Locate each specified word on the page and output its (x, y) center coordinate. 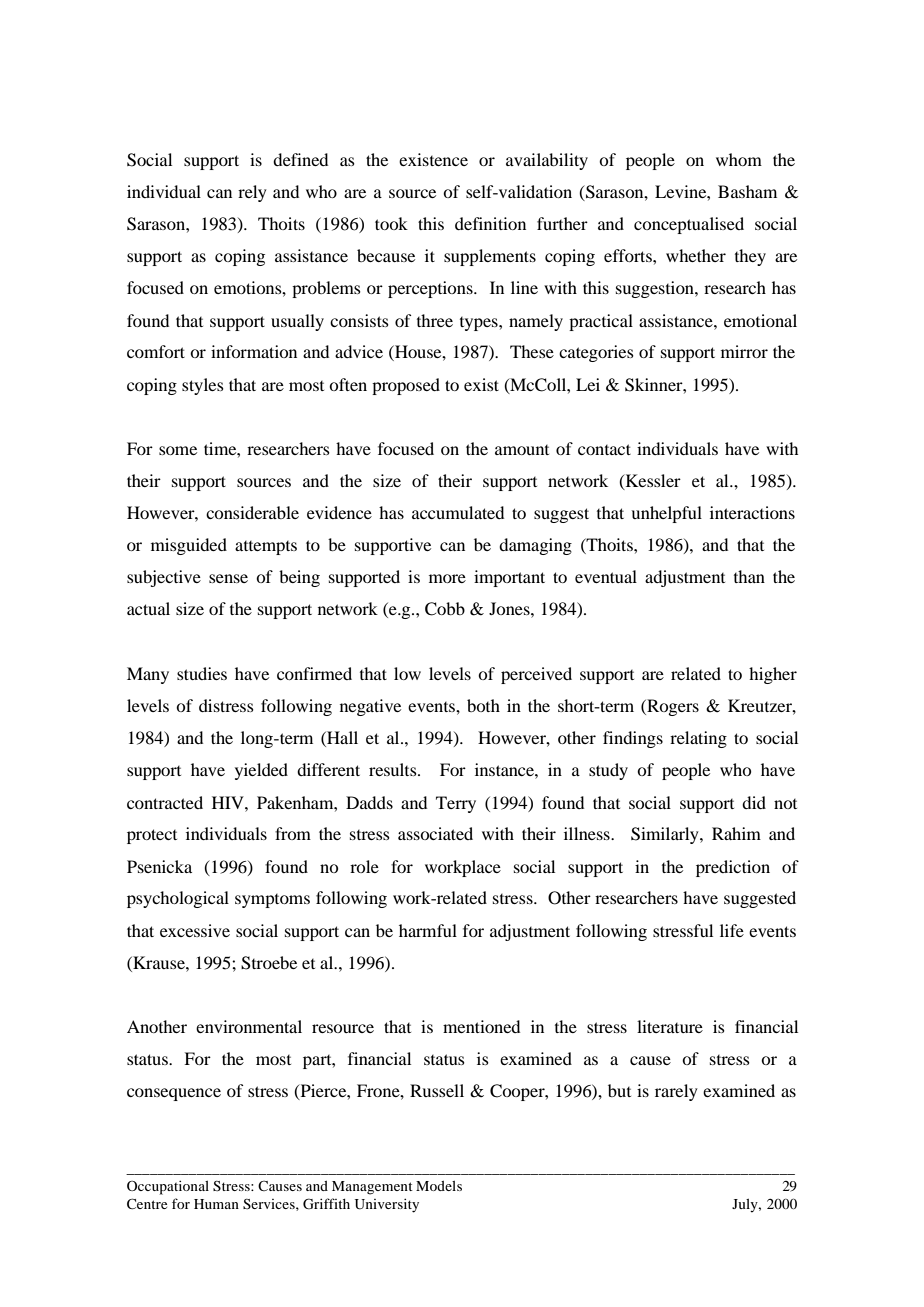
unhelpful (666, 514)
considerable (252, 512)
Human (216, 1204)
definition (490, 223)
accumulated (458, 512)
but (619, 1090)
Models (439, 1186)
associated (435, 833)
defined (300, 159)
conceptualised (689, 225)
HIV (229, 802)
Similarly (666, 835)
